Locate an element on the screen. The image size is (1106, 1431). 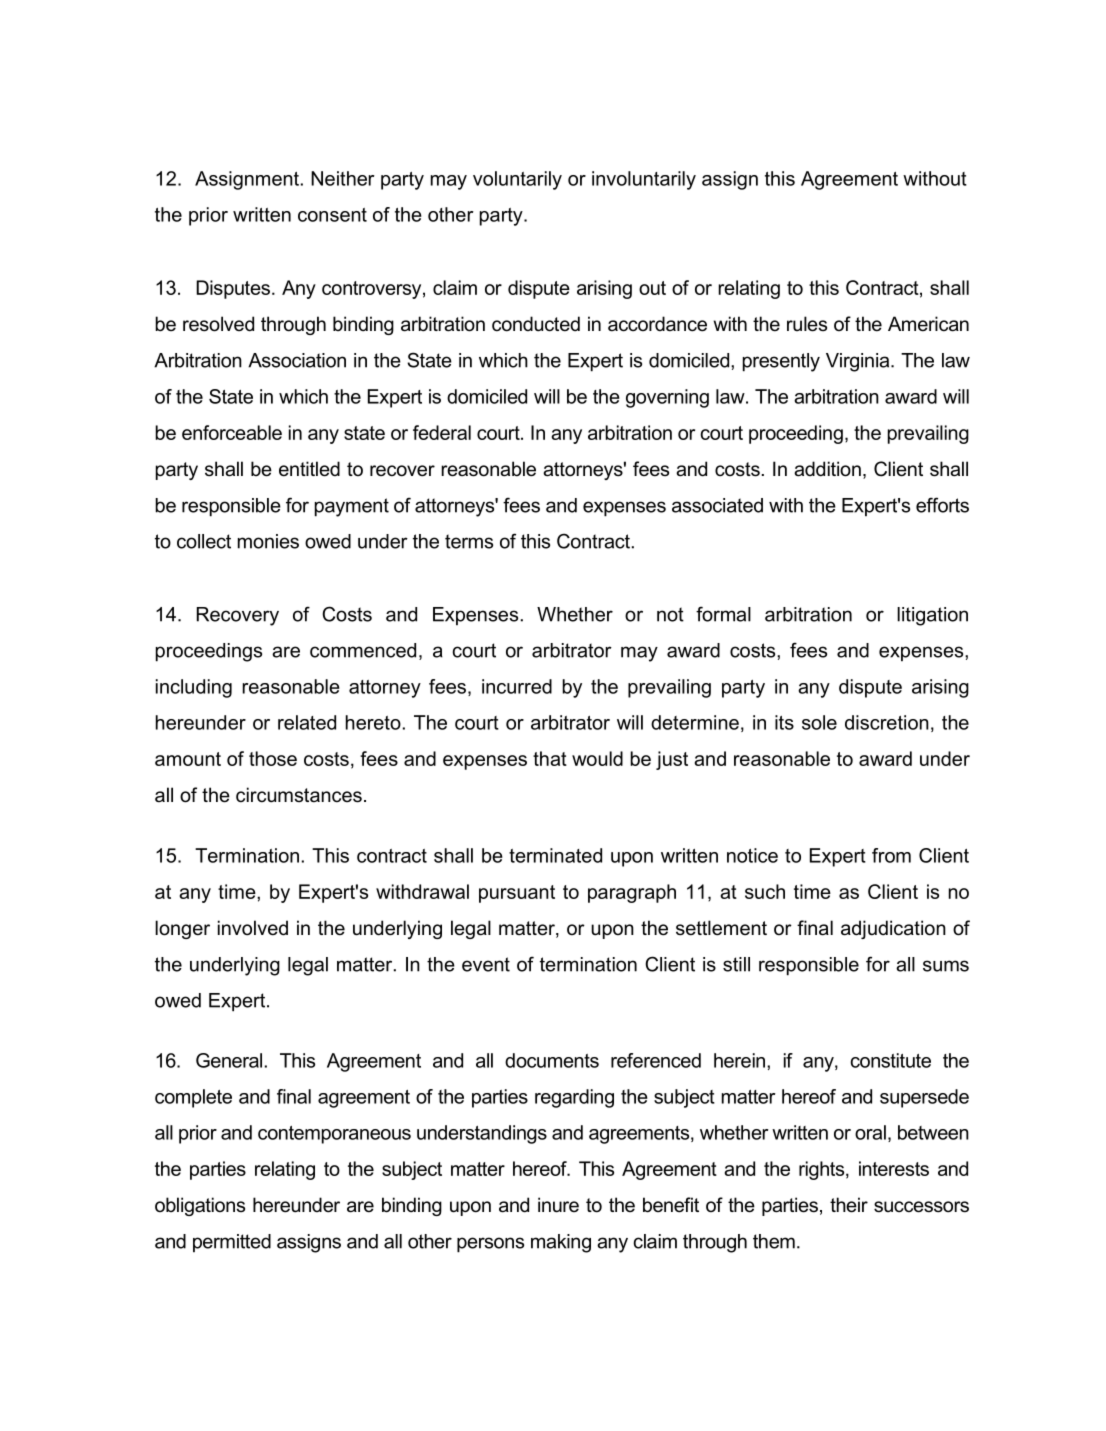
permitted is located at coordinates (232, 1243).
